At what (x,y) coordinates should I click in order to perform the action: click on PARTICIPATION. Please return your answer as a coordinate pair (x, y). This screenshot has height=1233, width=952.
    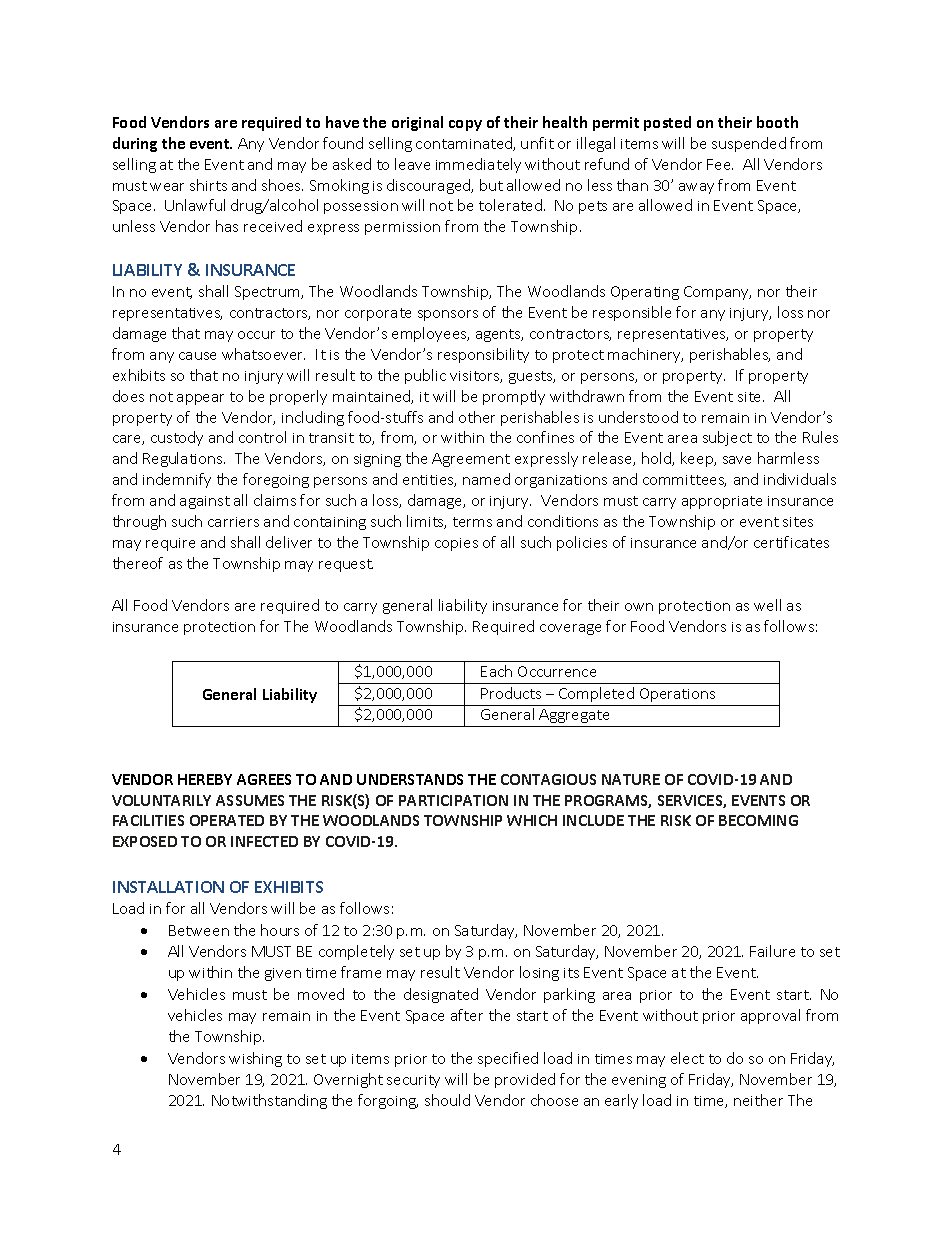
    Looking at the image, I should click on (453, 800).
